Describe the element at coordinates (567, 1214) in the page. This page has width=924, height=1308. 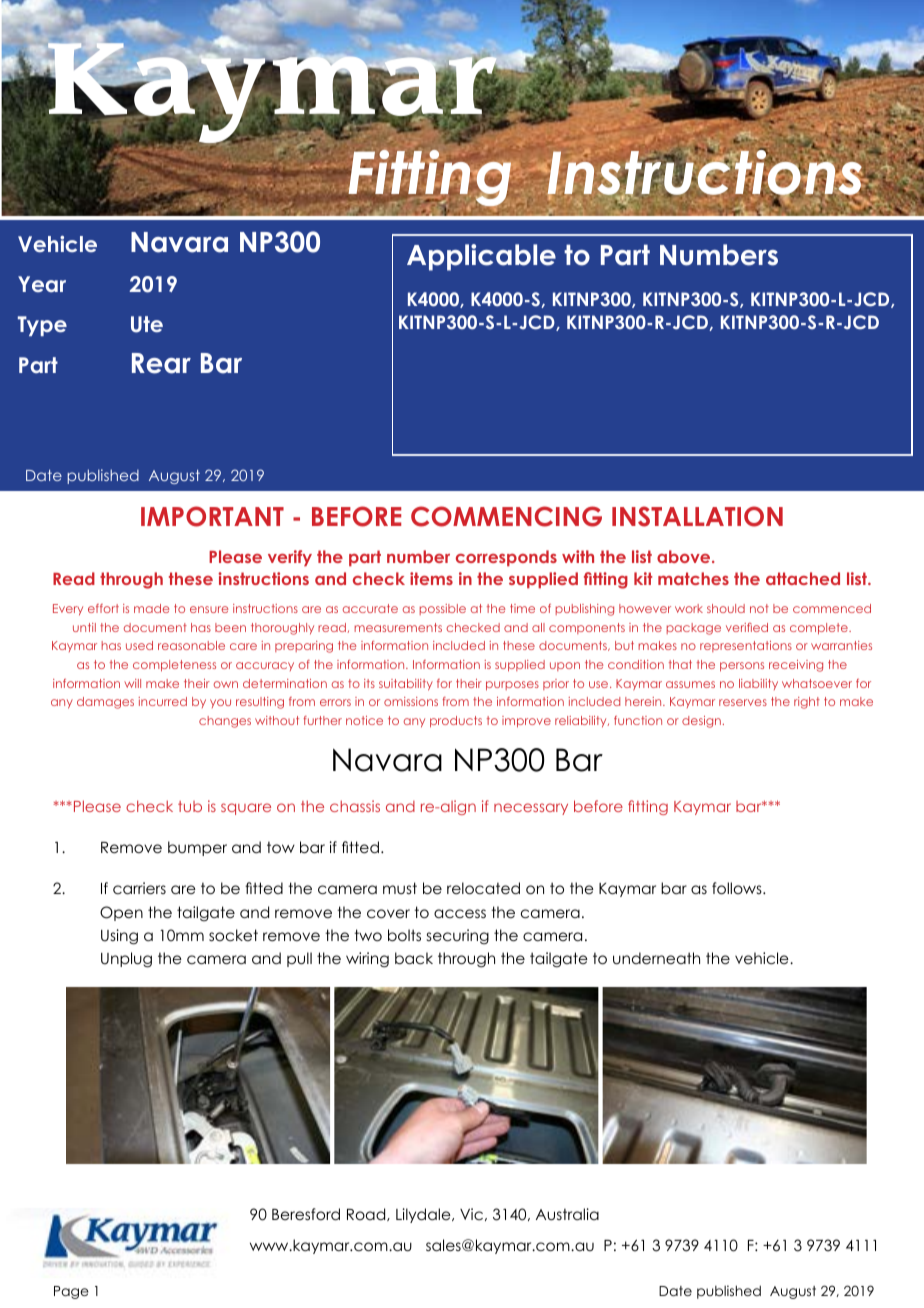
I see `Australia` at that location.
